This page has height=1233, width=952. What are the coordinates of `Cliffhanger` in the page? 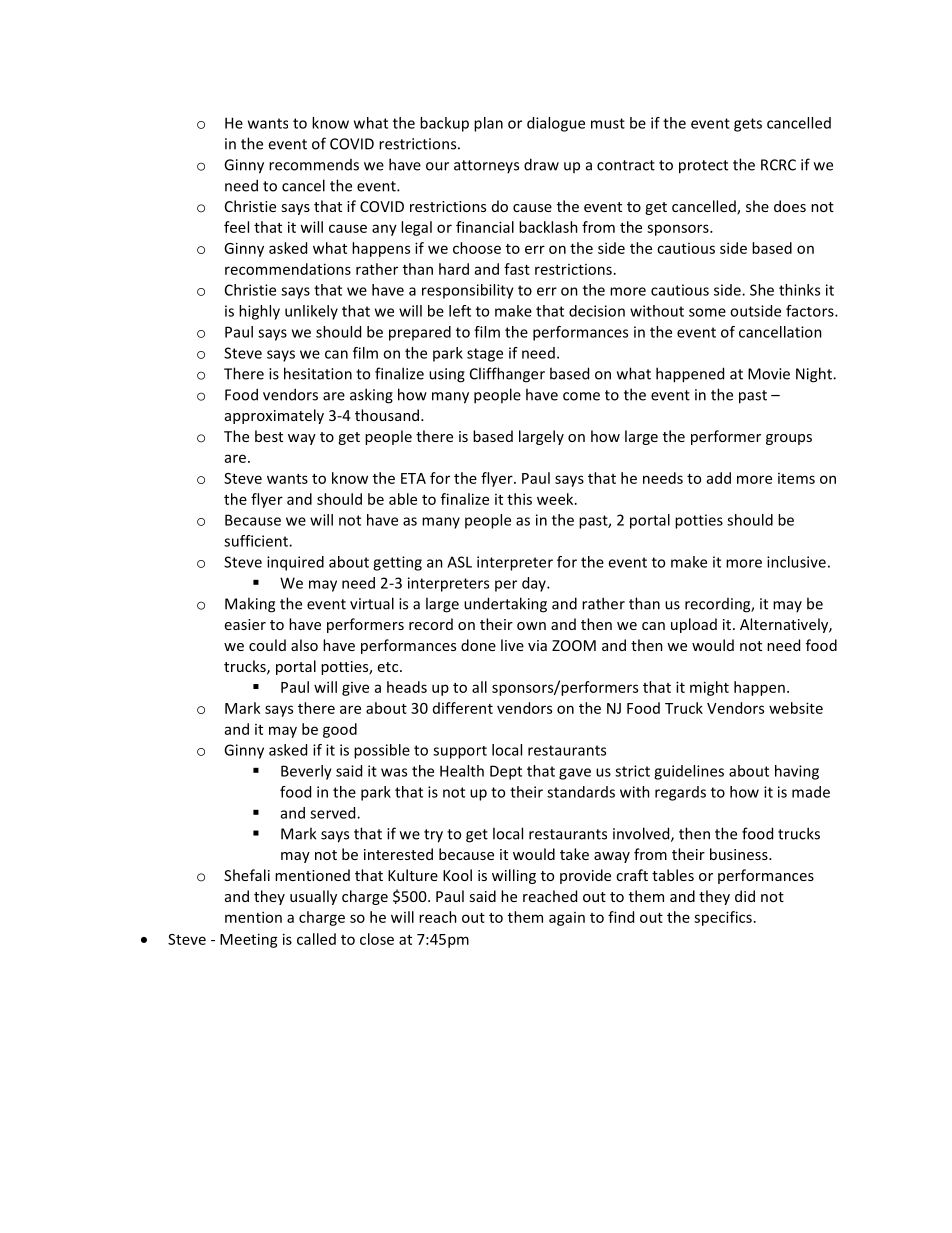 It's located at (507, 375).
